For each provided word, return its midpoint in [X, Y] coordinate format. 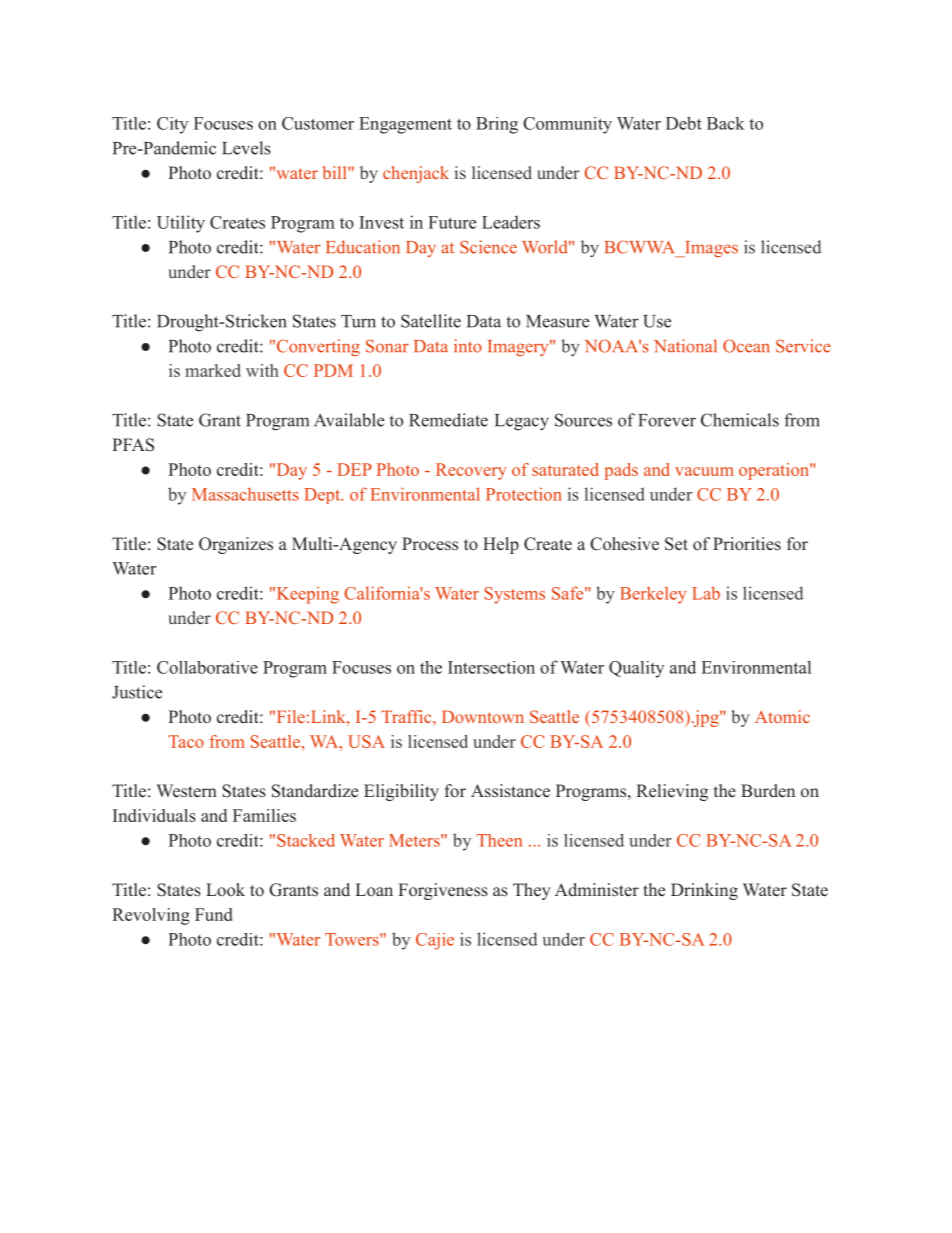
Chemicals [740, 420]
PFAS [133, 445]
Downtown [483, 716]
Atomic [782, 716]
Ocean [746, 346]
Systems [515, 595]
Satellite [431, 321]
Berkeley [653, 595]
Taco [186, 741]
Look [225, 890]
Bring [497, 125]
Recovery [471, 471]
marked [213, 370]
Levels [246, 148]
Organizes [236, 545]
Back [726, 123]
